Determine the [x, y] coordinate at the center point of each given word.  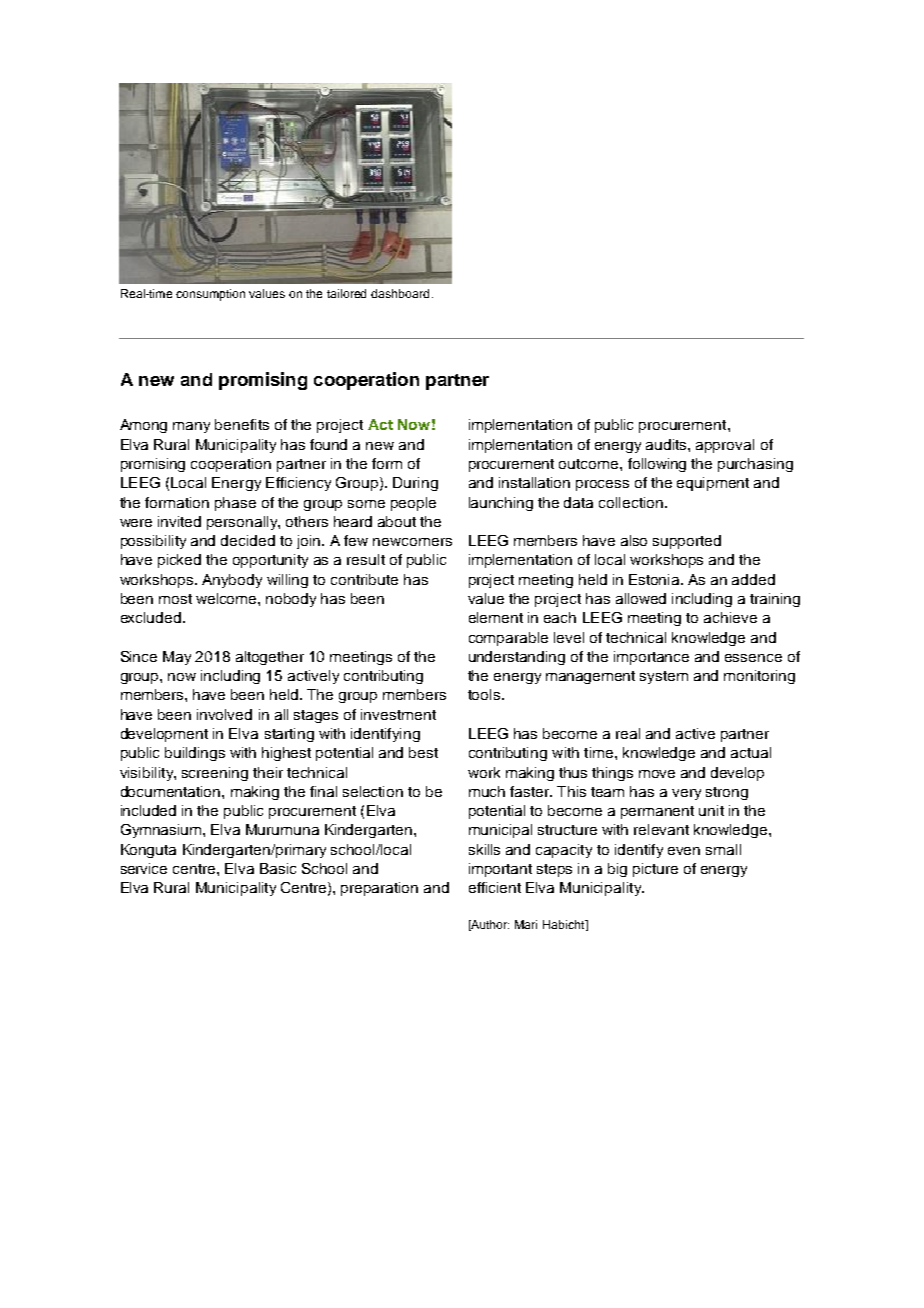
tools [484, 694]
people [413, 504]
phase [235, 504]
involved [224, 714]
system [664, 677]
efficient [495, 887]
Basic [278, 868]
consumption [210, 295]
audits [667, 444]
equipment [713, 484]
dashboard [400, 293]
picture [655, 870]
